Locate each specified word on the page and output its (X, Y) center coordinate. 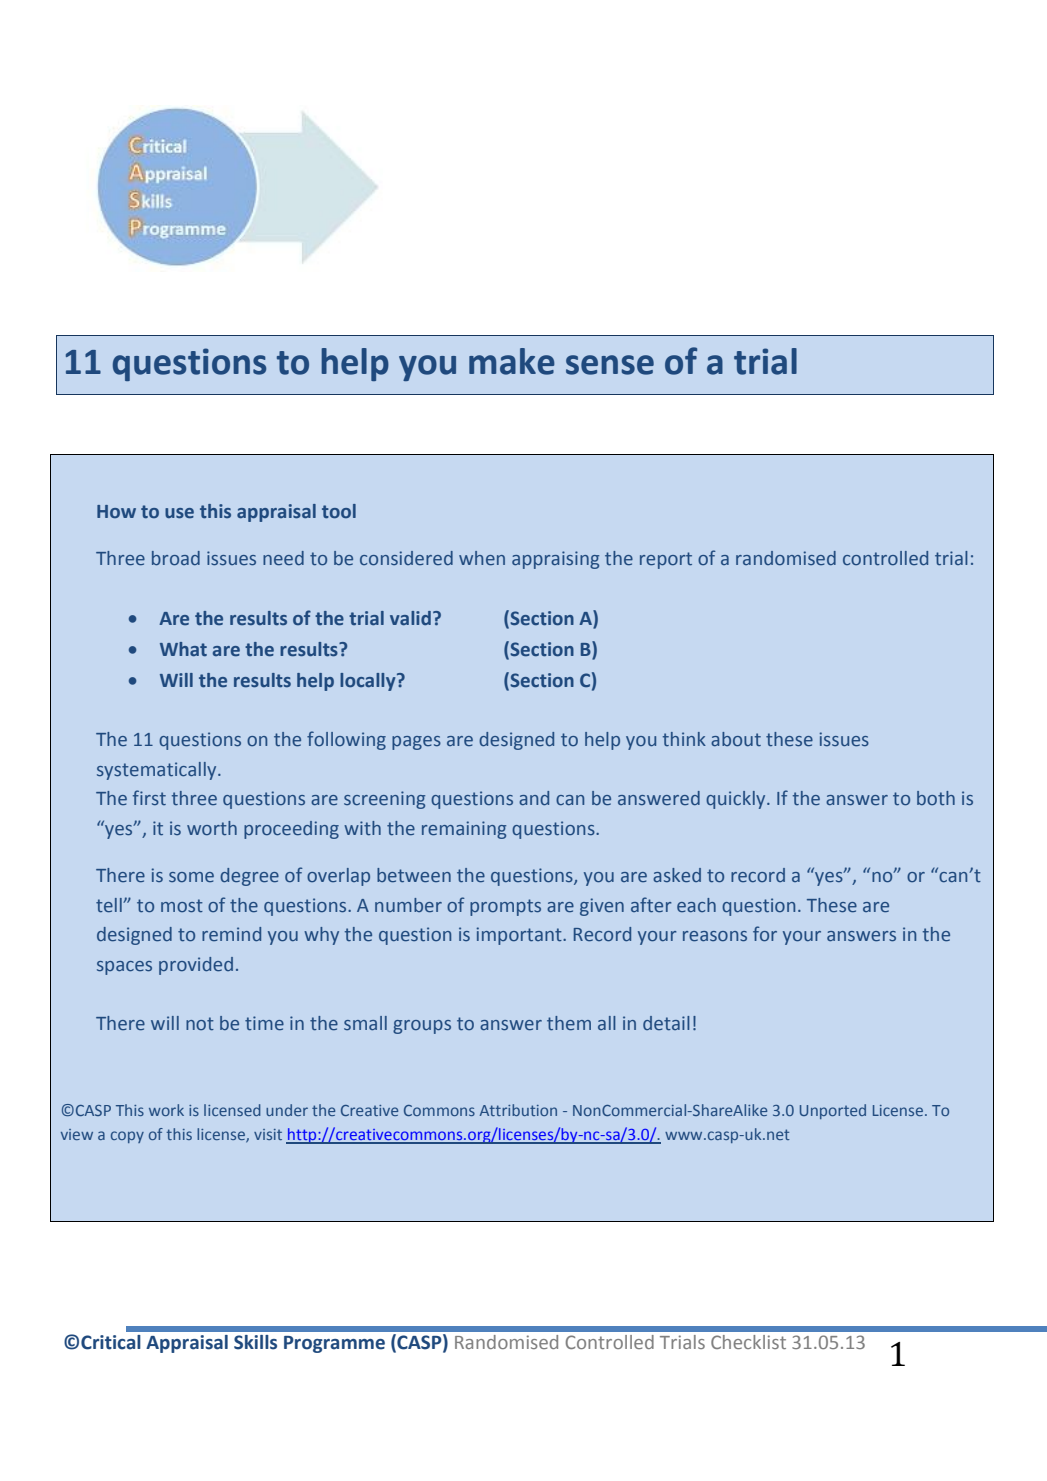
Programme (334, 1344)
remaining (464, 830)
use (179, 513)
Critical (111, 1342)
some (191, 877)
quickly (737, 800)
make (512, 361)
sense (610, 365)
